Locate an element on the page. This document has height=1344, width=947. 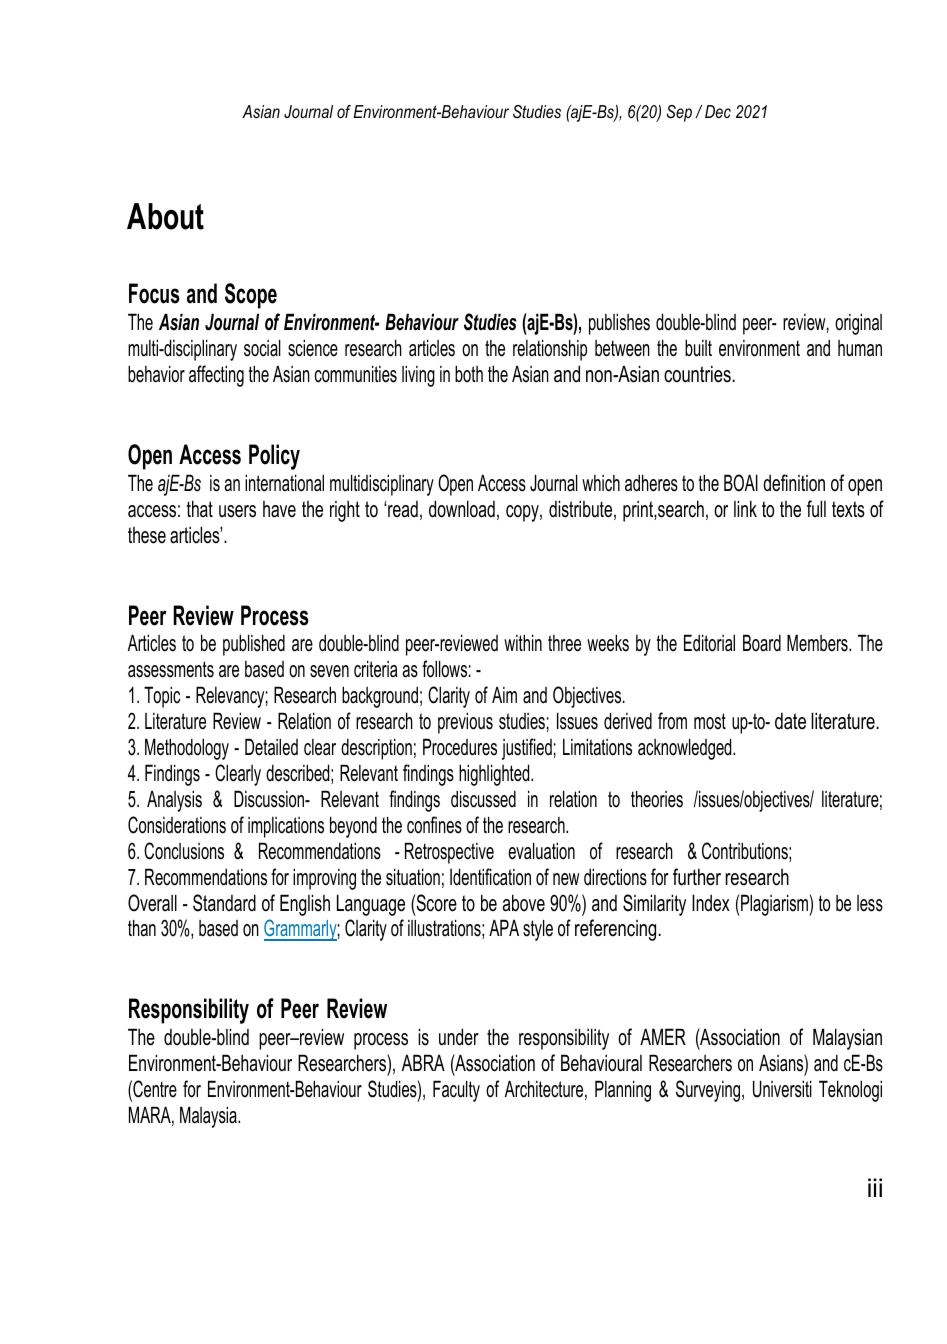
Considerations is located at coordinates (177, 825).
